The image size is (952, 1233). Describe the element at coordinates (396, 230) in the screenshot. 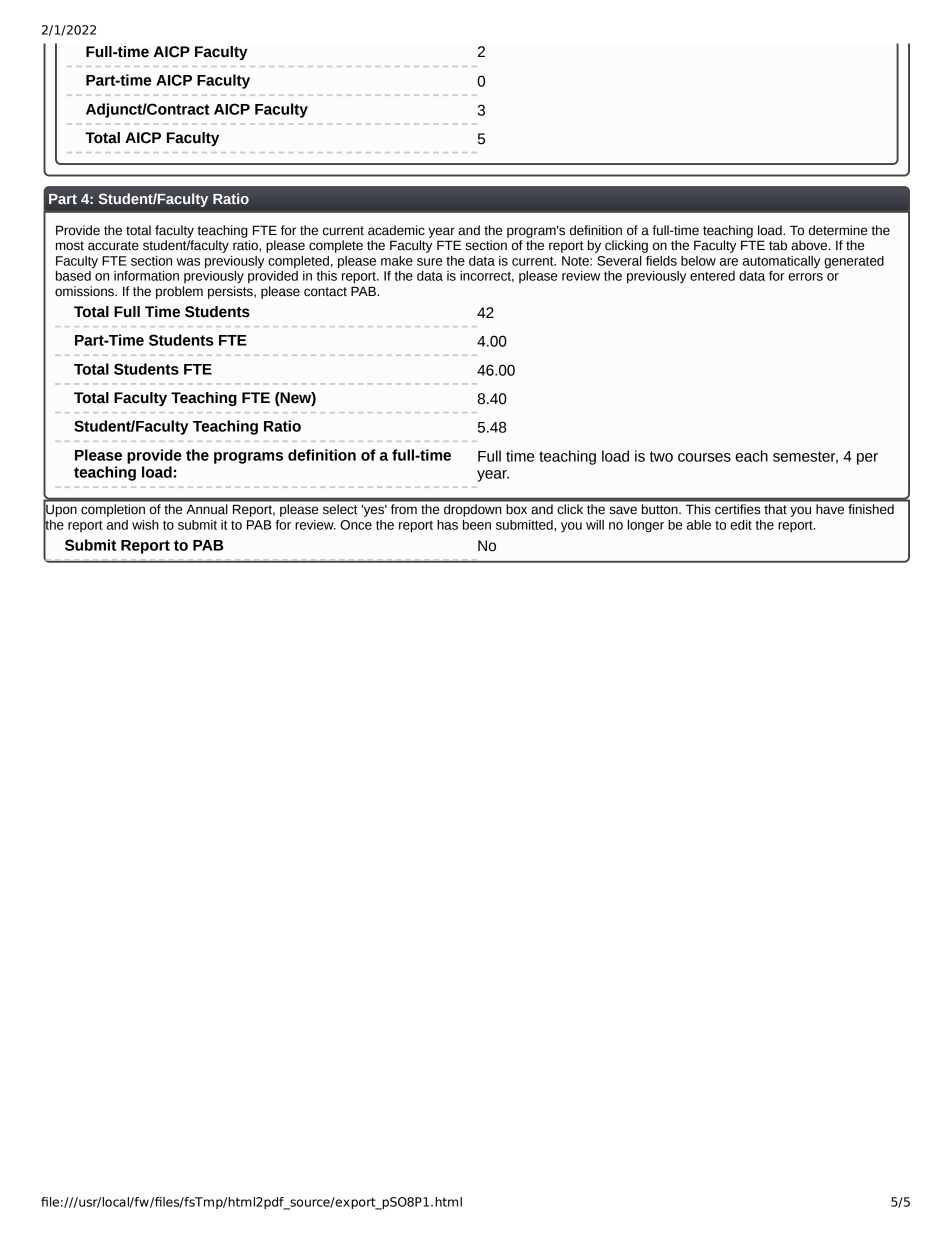

I see `academic` at that location.
